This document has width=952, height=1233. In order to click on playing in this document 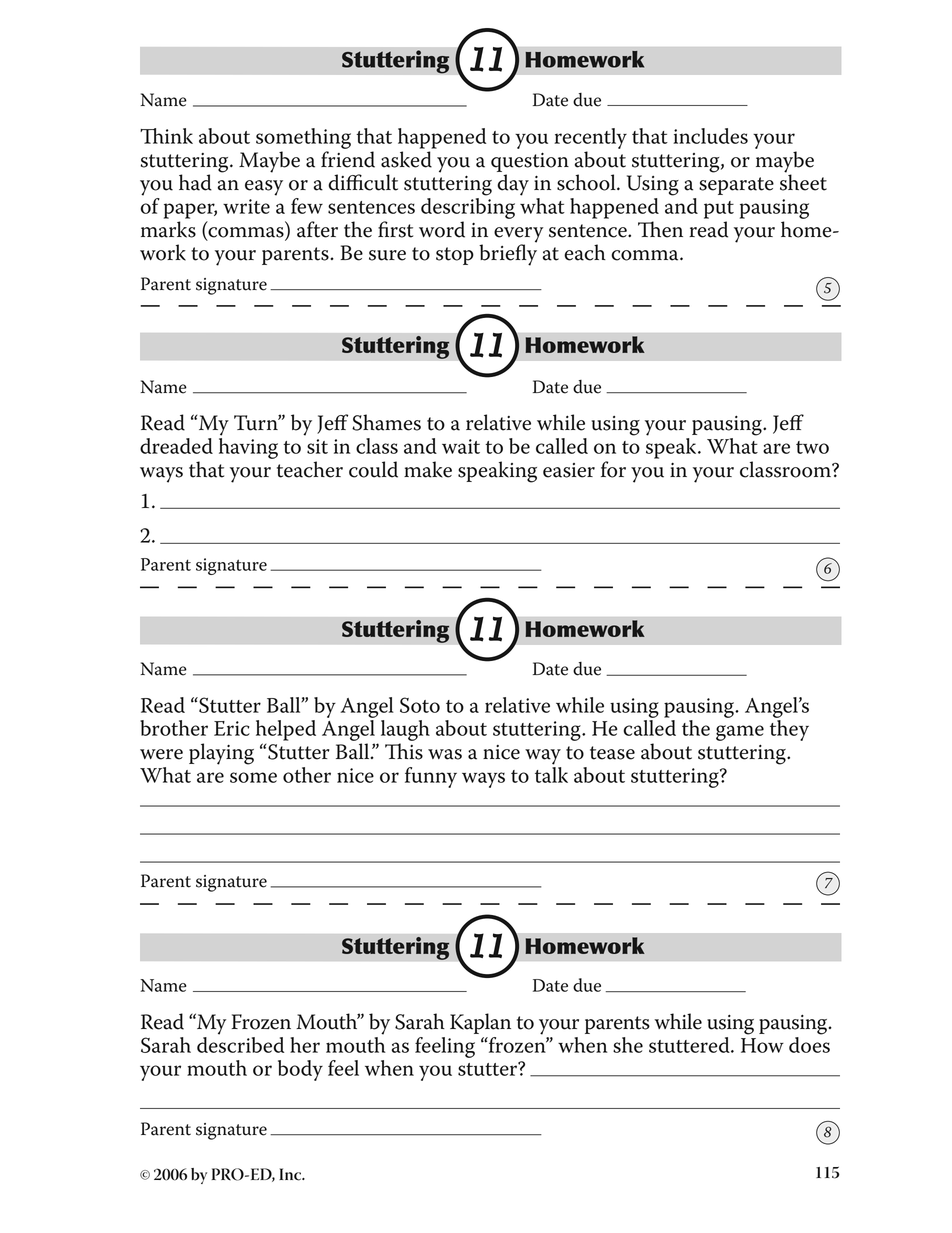, I will do `click(221, 754)`.
